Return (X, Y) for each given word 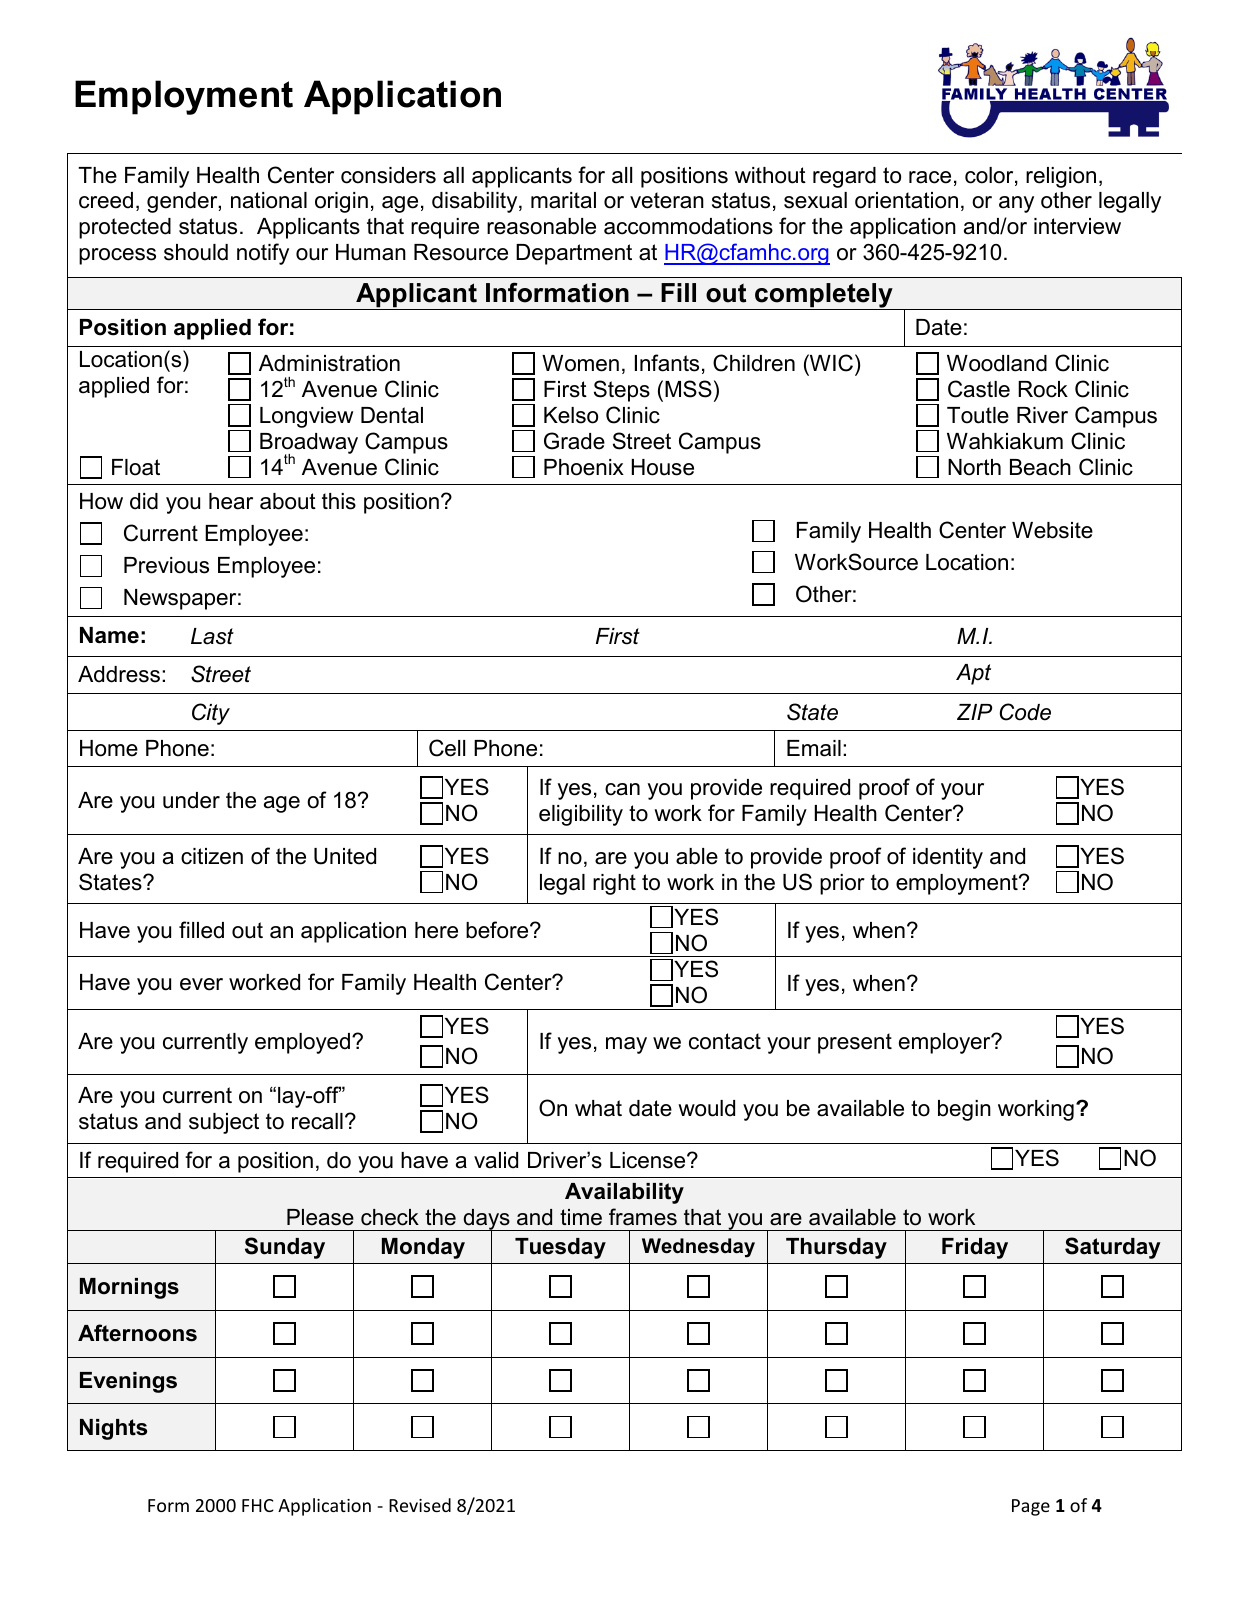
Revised (420, 1505)
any (1016, 204)
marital (563, 200)
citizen (212, 856)
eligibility (581, 815)
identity (948, 858)
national (269, 200)
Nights (113, 1429)
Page (1031, 1507)
